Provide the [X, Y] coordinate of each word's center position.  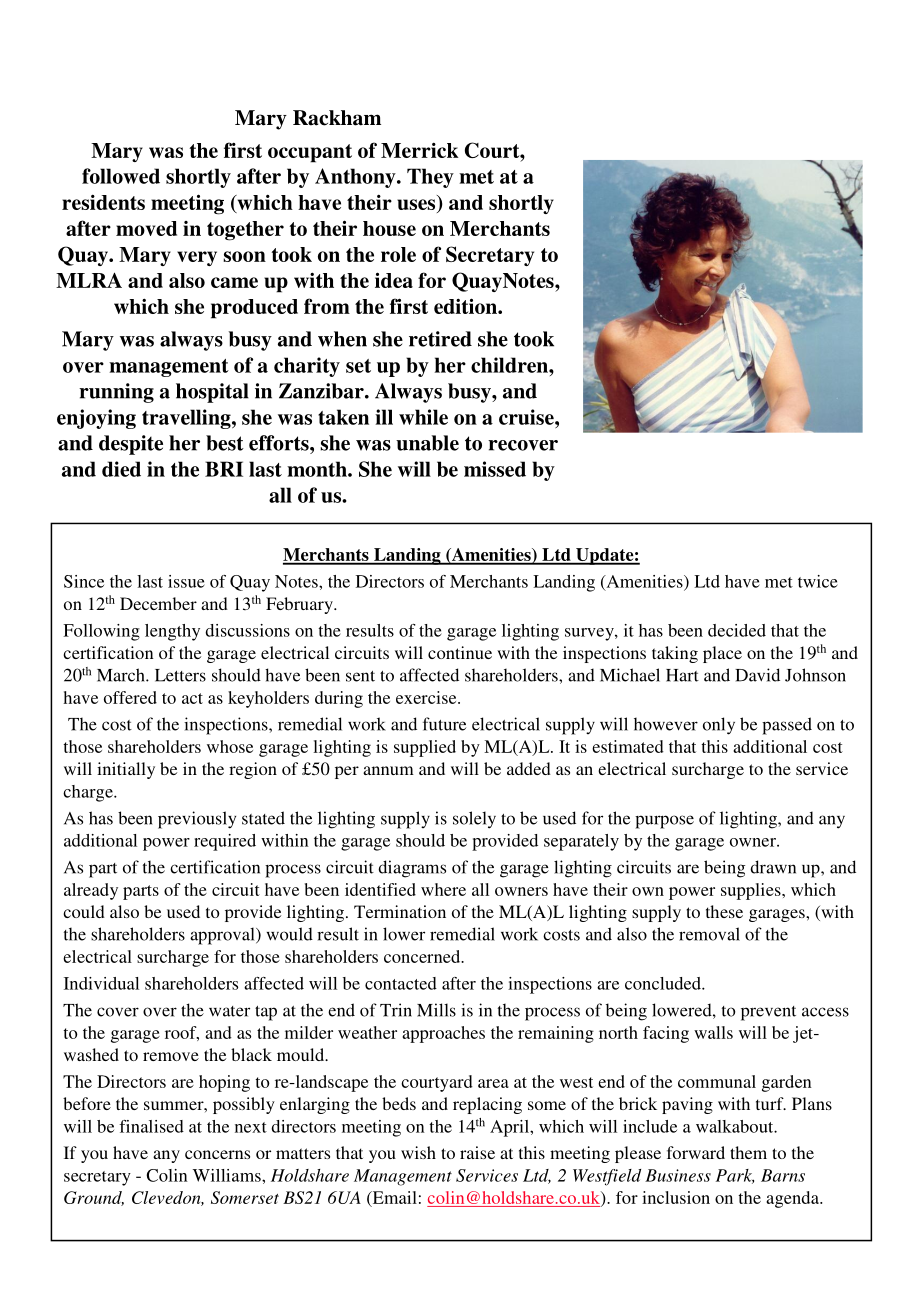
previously [197, 820]
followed [121, 176]
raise [477, 1152]
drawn [773, 867]
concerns [217, 1154]
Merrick [420, 150]
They [430, 178]
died [121, 469]
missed [495, 469]
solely [474, 820]
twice [818, 581]
